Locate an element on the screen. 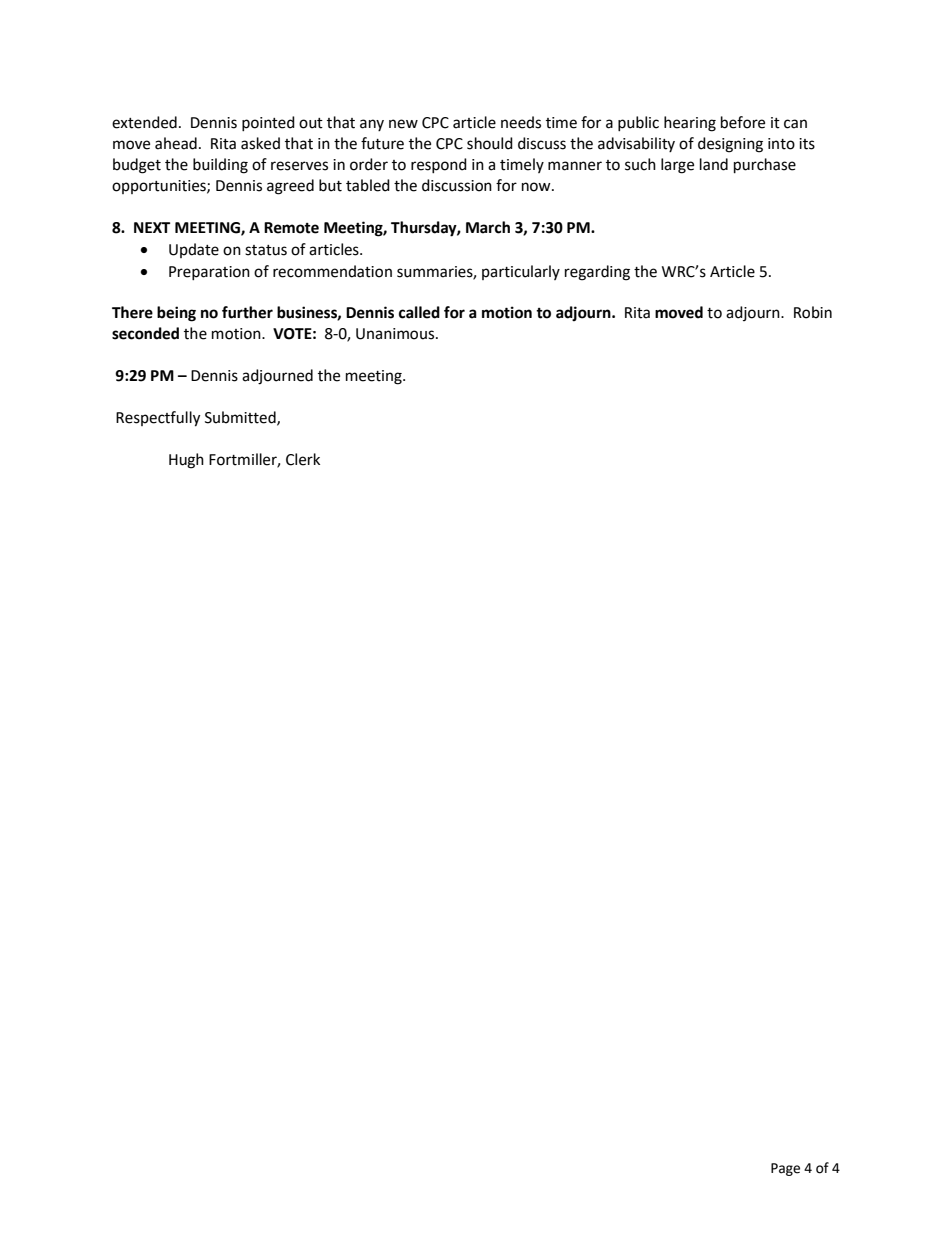 Image resolution: width=952 pixels, height=1233 pixels. Clerk is located at coordinates (303, 459).
